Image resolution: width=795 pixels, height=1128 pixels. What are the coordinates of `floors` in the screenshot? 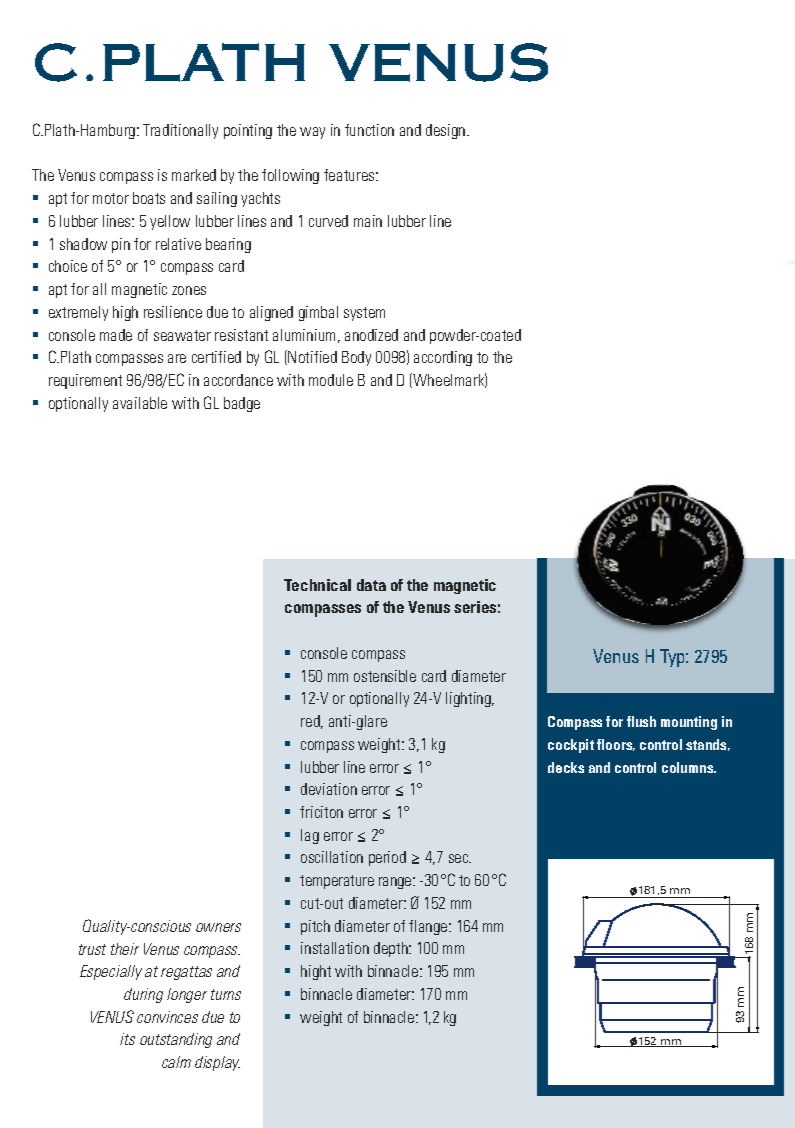 It's located at (616, 745).
